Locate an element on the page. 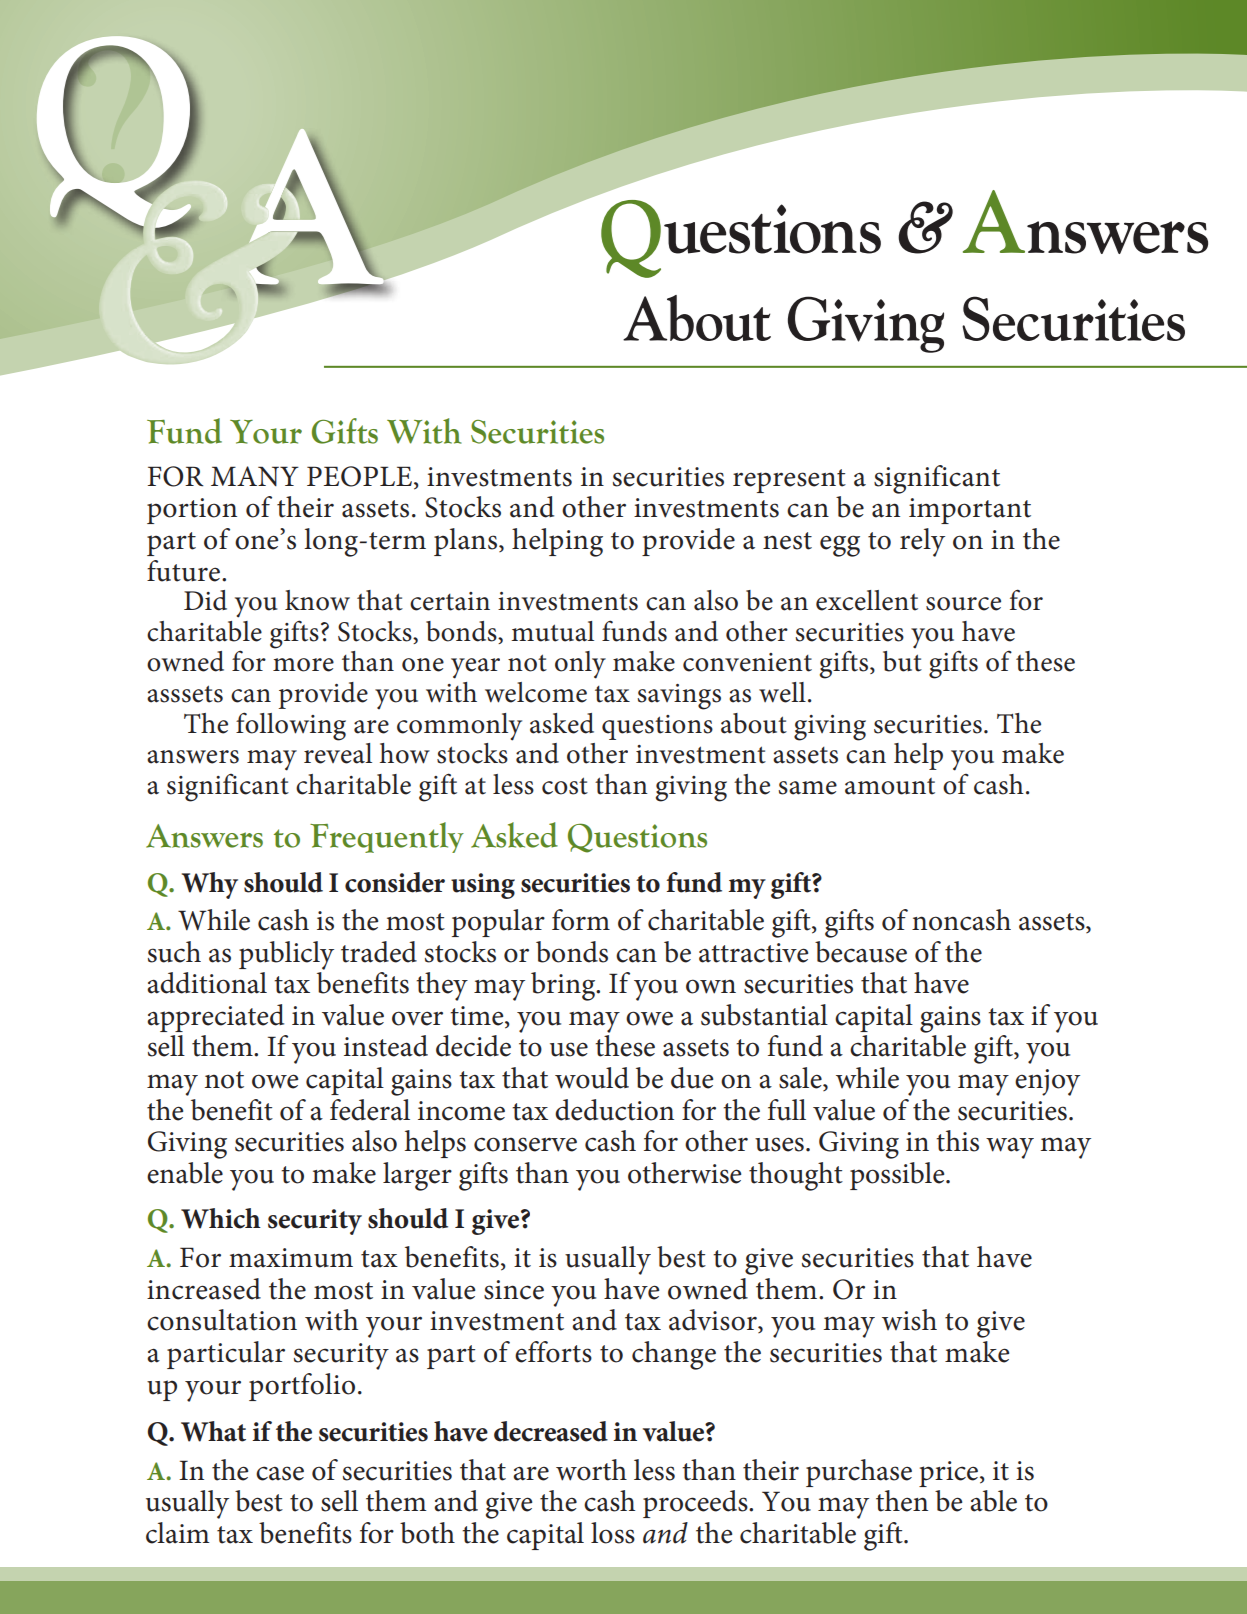 The image size is (1247, 1614). important is located at coordinates (970, 511).
